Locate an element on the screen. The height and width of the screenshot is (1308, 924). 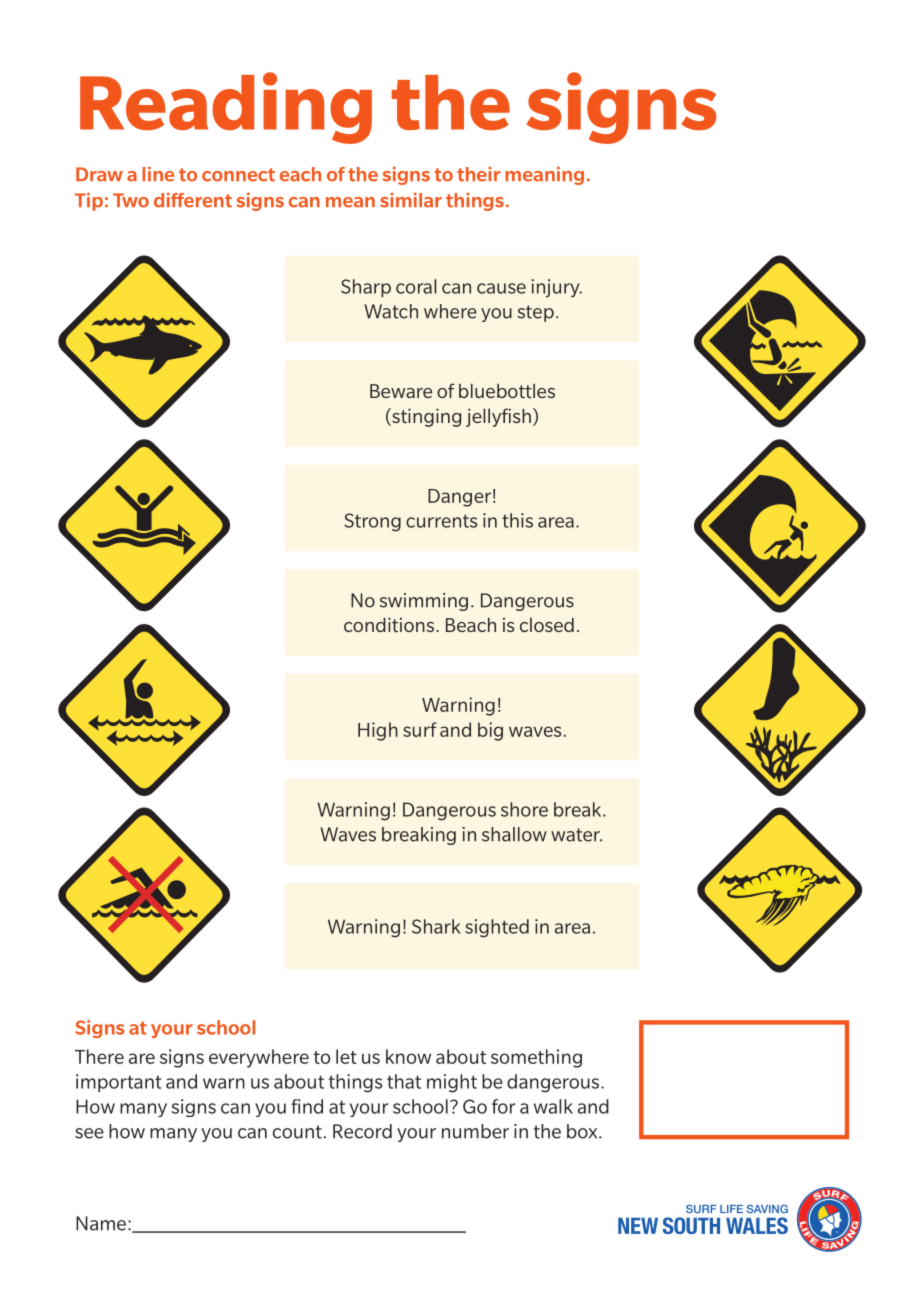
High is located at coordinates (378, 731).
